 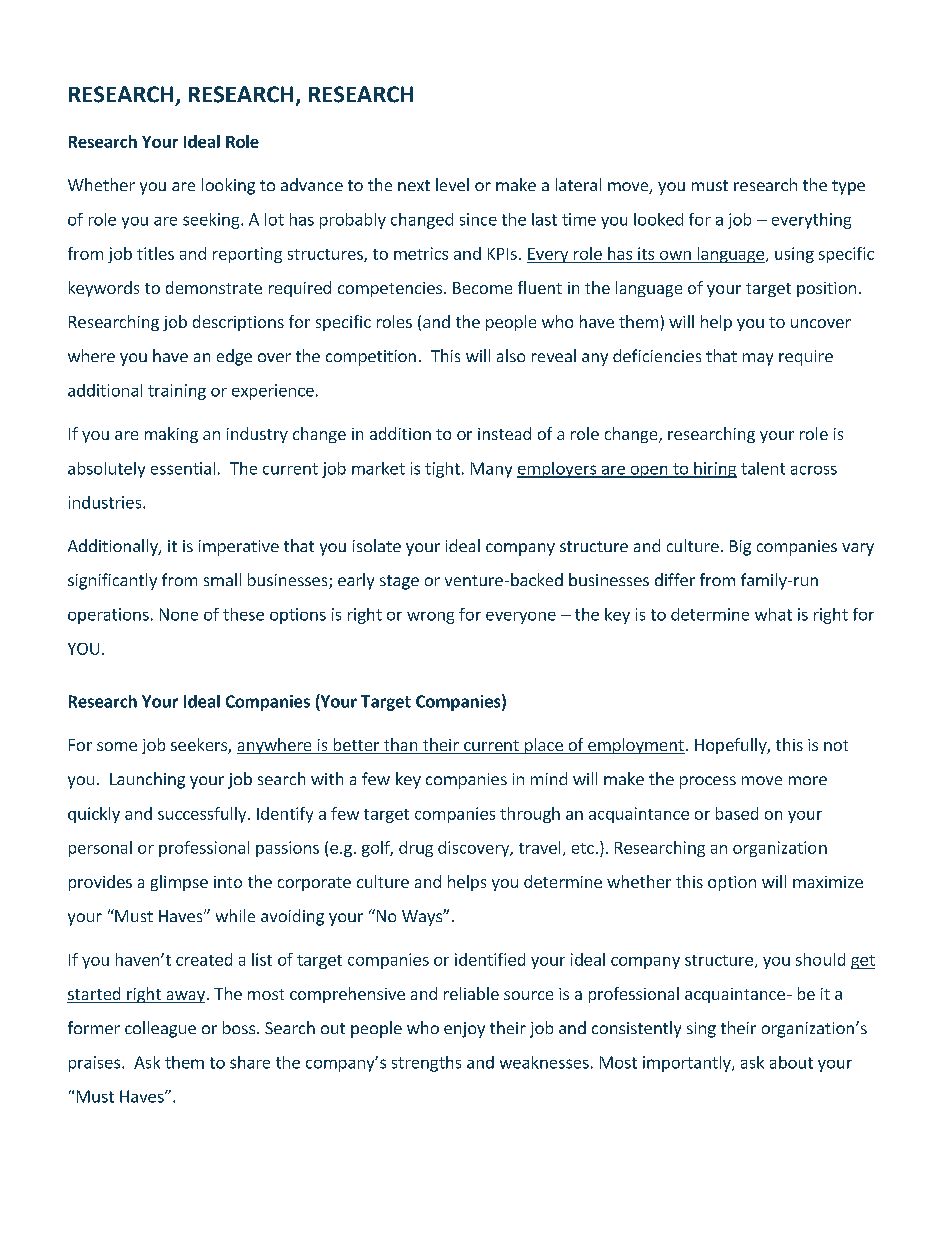 I want to click on type, so click(x=848, y=187).
